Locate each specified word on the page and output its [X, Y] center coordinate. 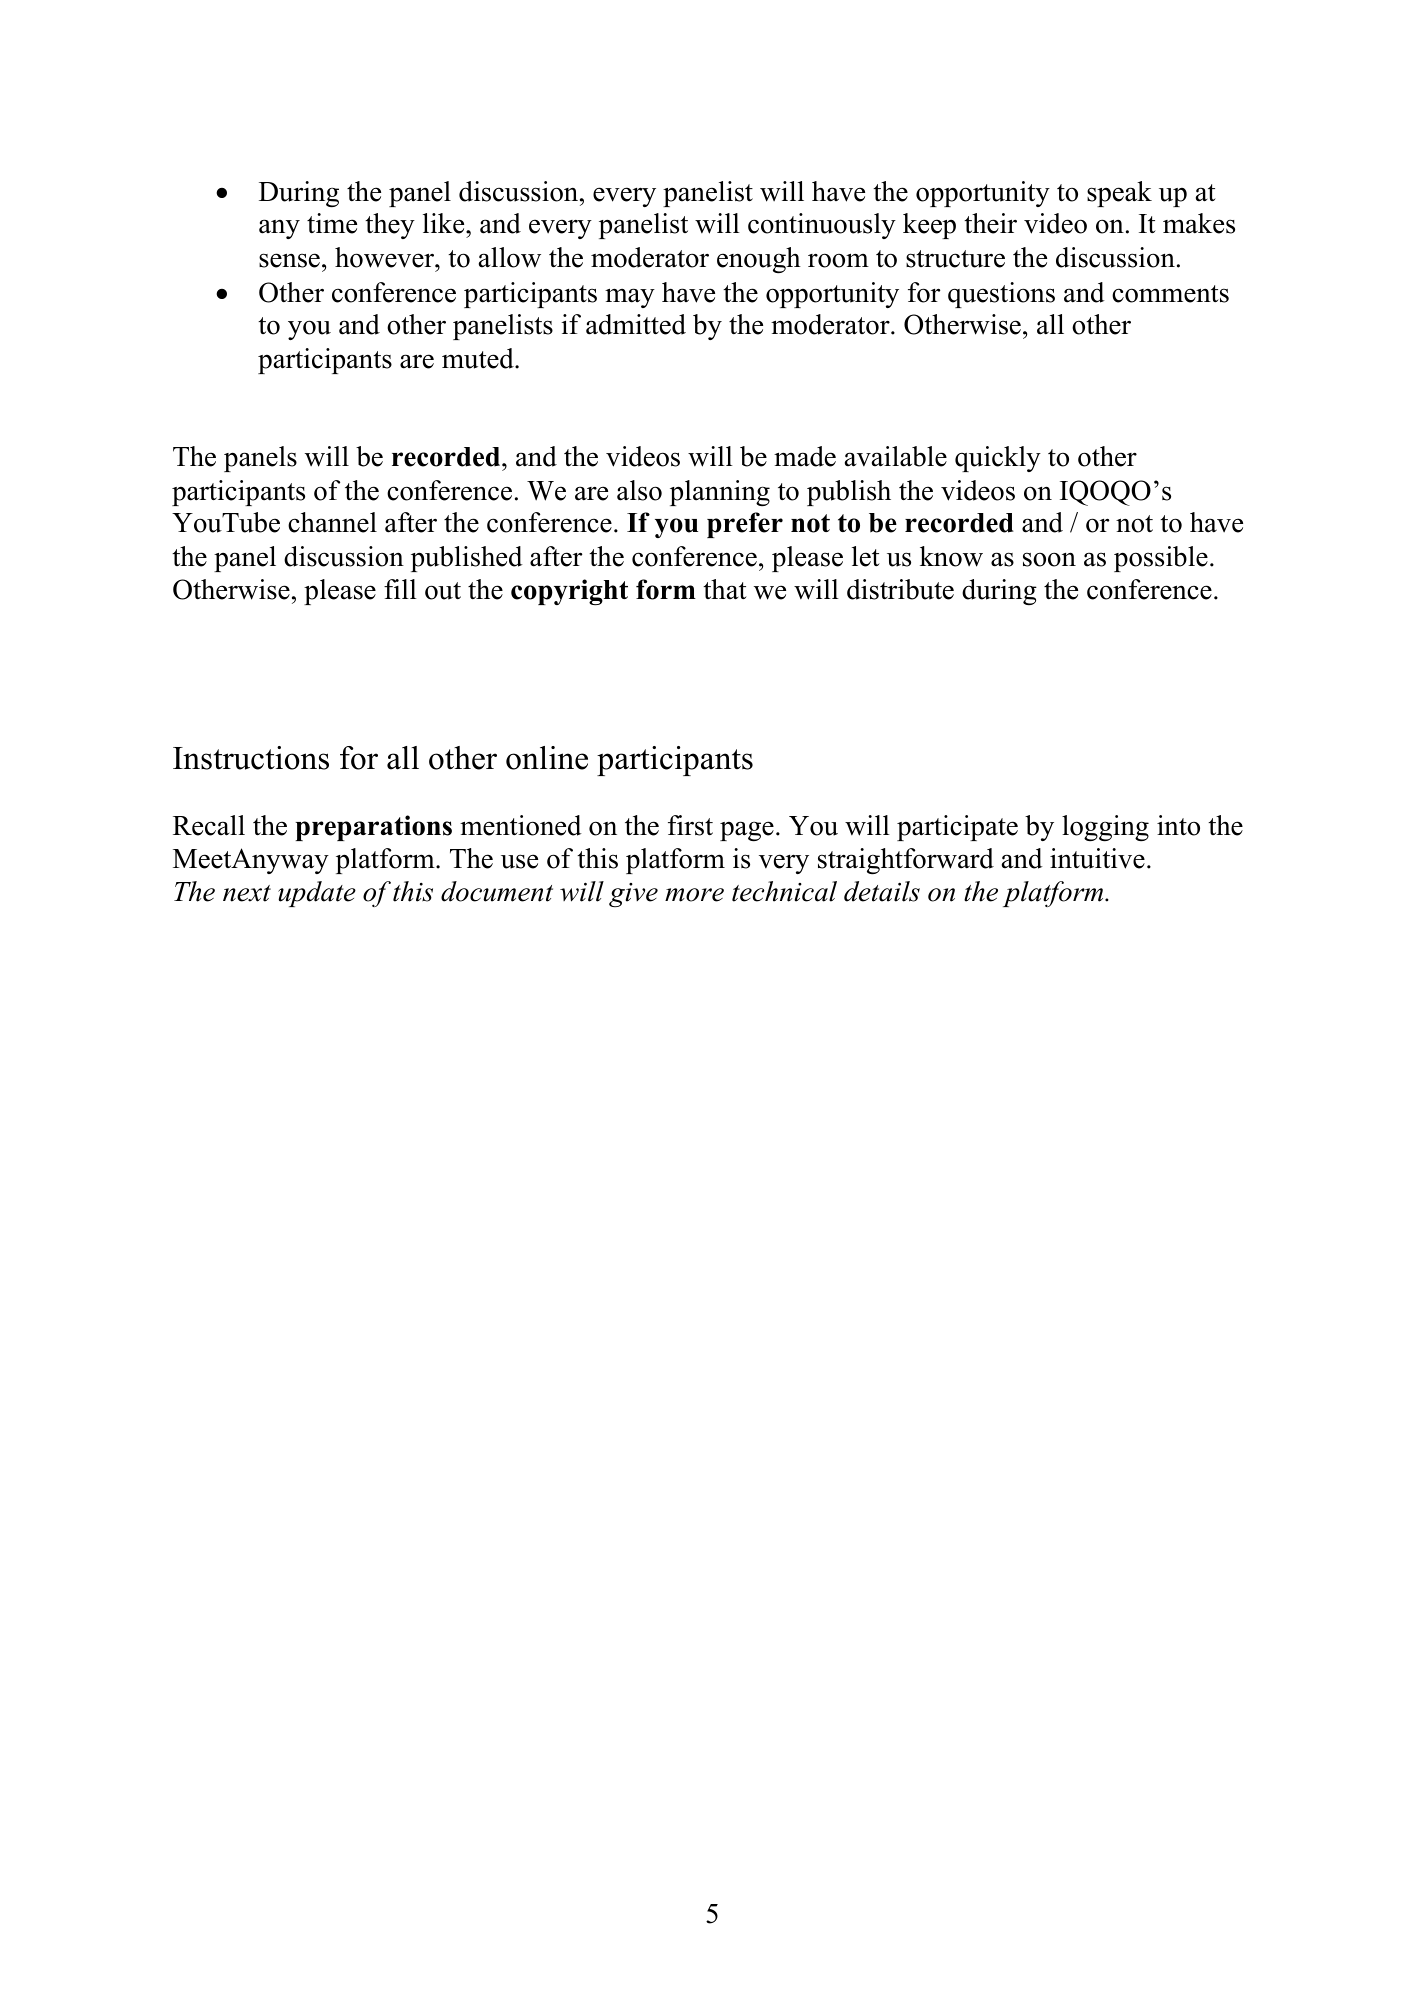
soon [1049, 559]
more [694, 895]
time [332, 223]
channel [332, 522]
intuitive [1097, 858]
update [317, 894]
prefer [745, 525]
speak [1119, 194]
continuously [822, 226]
